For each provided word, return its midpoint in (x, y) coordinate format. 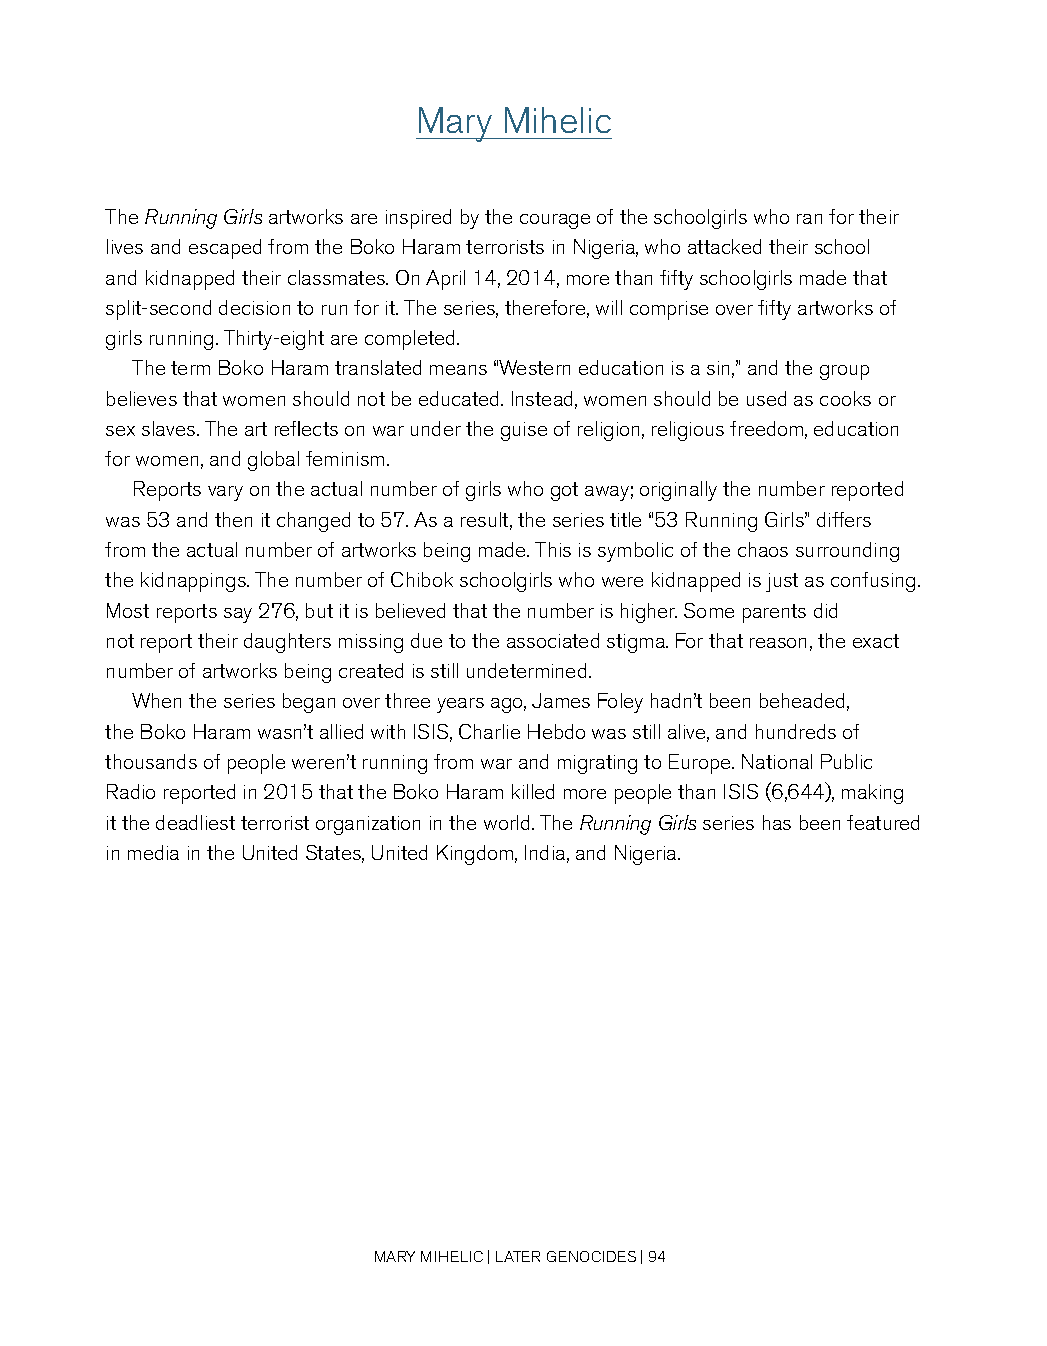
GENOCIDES (591, 1256)
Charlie (489, 731)
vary (225, 493)
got (564, 491)
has (777, 822)
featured (883, 822)
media (153, 852)
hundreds (796, 731)
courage (555, 221)
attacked (724, 246)
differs (844, 519)
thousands (151, 761)
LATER (518, 1256)
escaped (225, 249)
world (506, 822)
